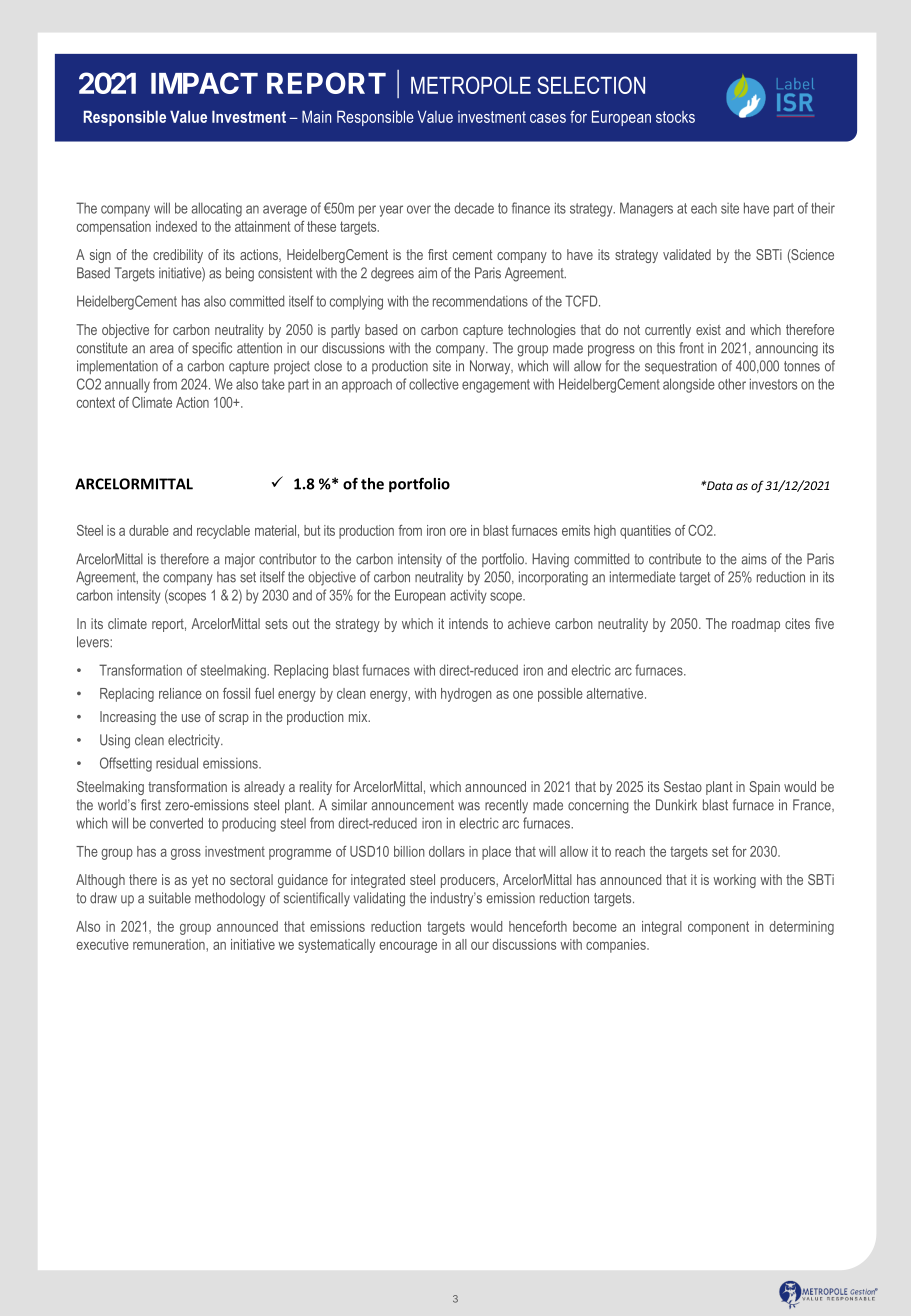 The height and width of the screenshot is (1316, 911). I want to click on area, so click(162, 349).
